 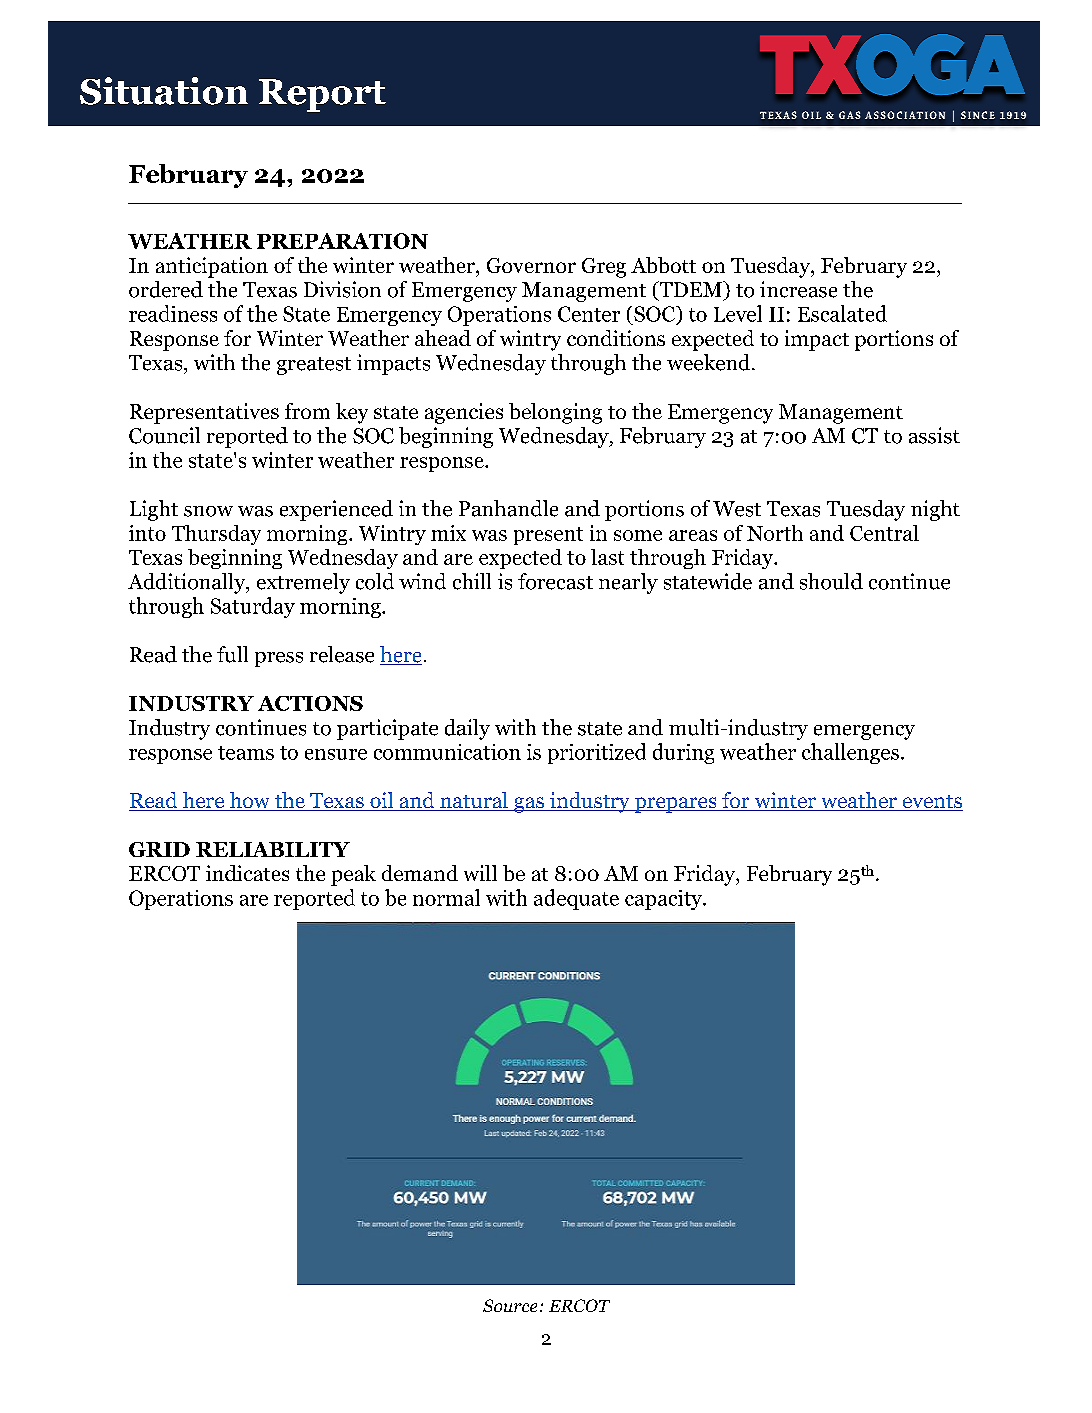 What do you see at coordinates (798, 289) in the screenshot?
I see `increase` at bounding box center [798, 289].
